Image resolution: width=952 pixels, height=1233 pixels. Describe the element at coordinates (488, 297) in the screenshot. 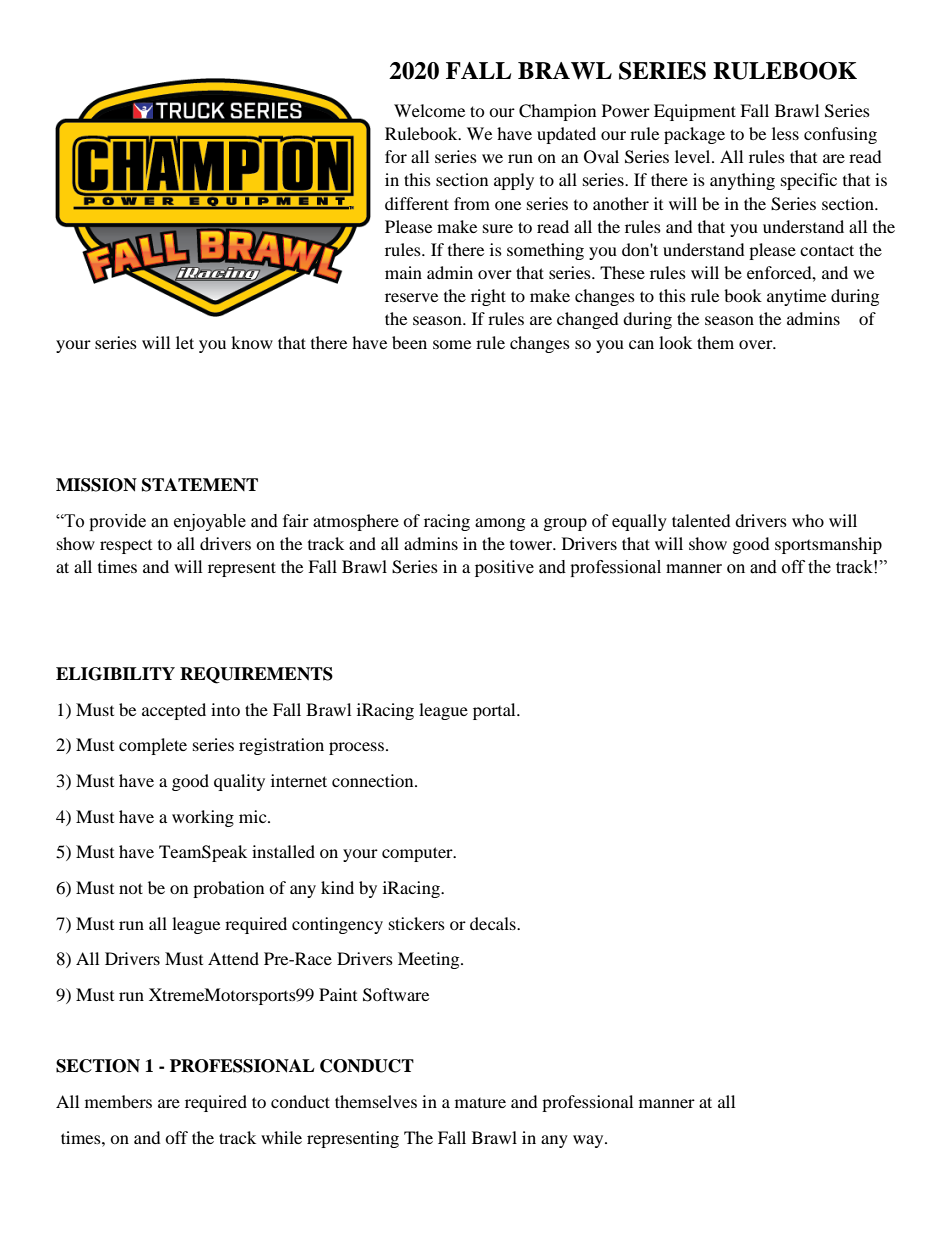

I see `right` at that location.
